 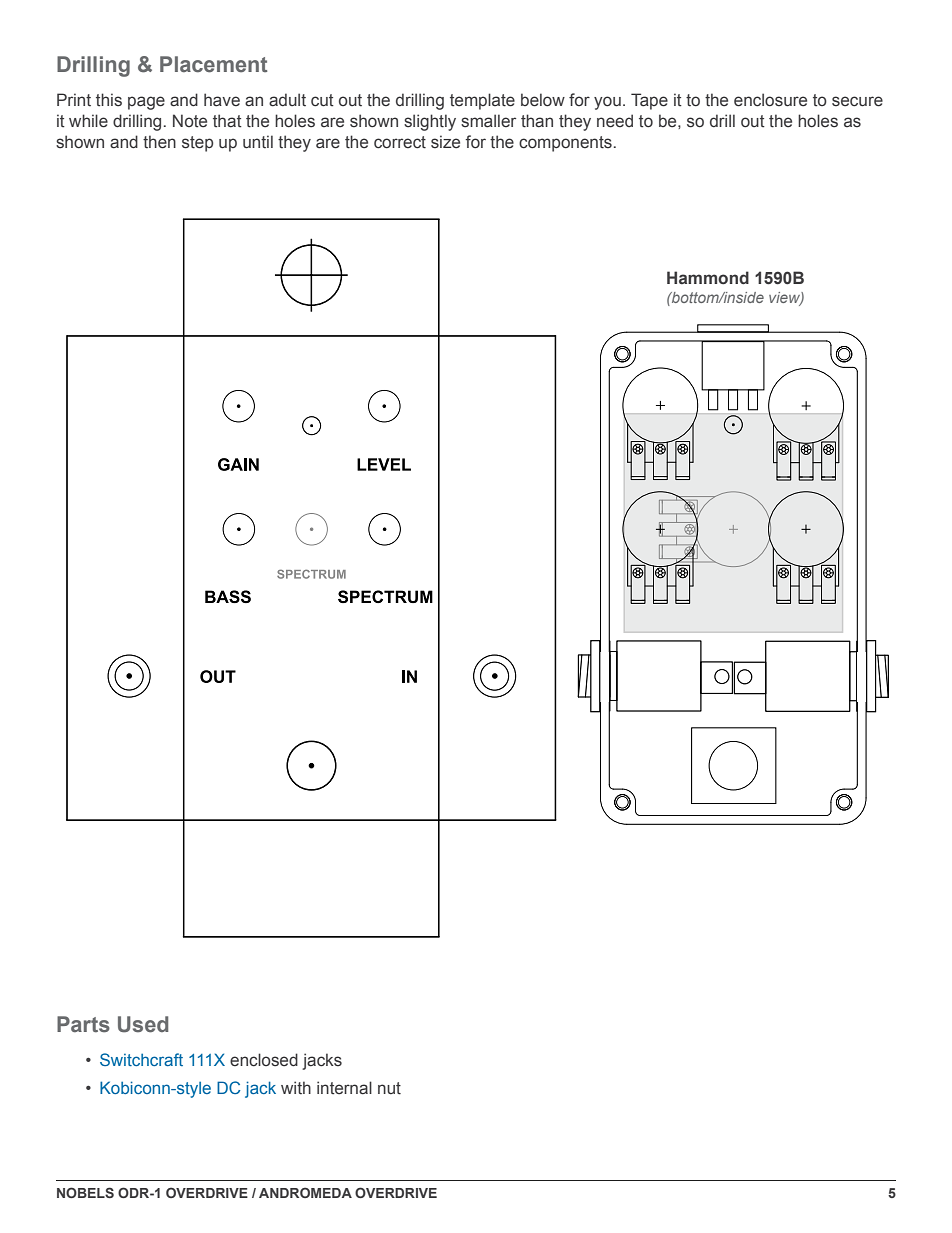 What do you see at coordinates (344, 1088) in the document?
I see `internal` at bounding box center [344, 1088].
